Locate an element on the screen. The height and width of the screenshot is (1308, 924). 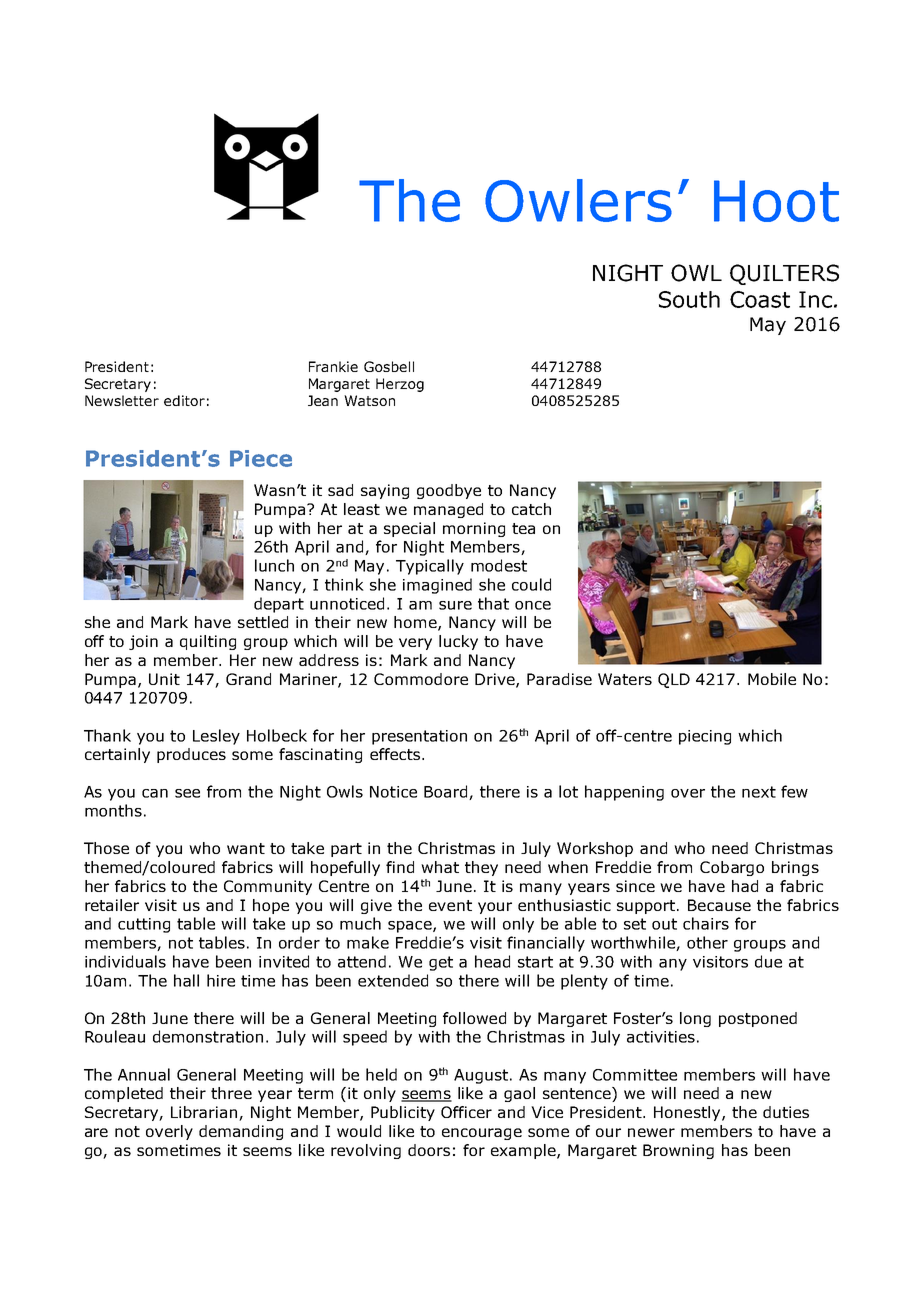
QLD is located at coordinates (674, 680).
